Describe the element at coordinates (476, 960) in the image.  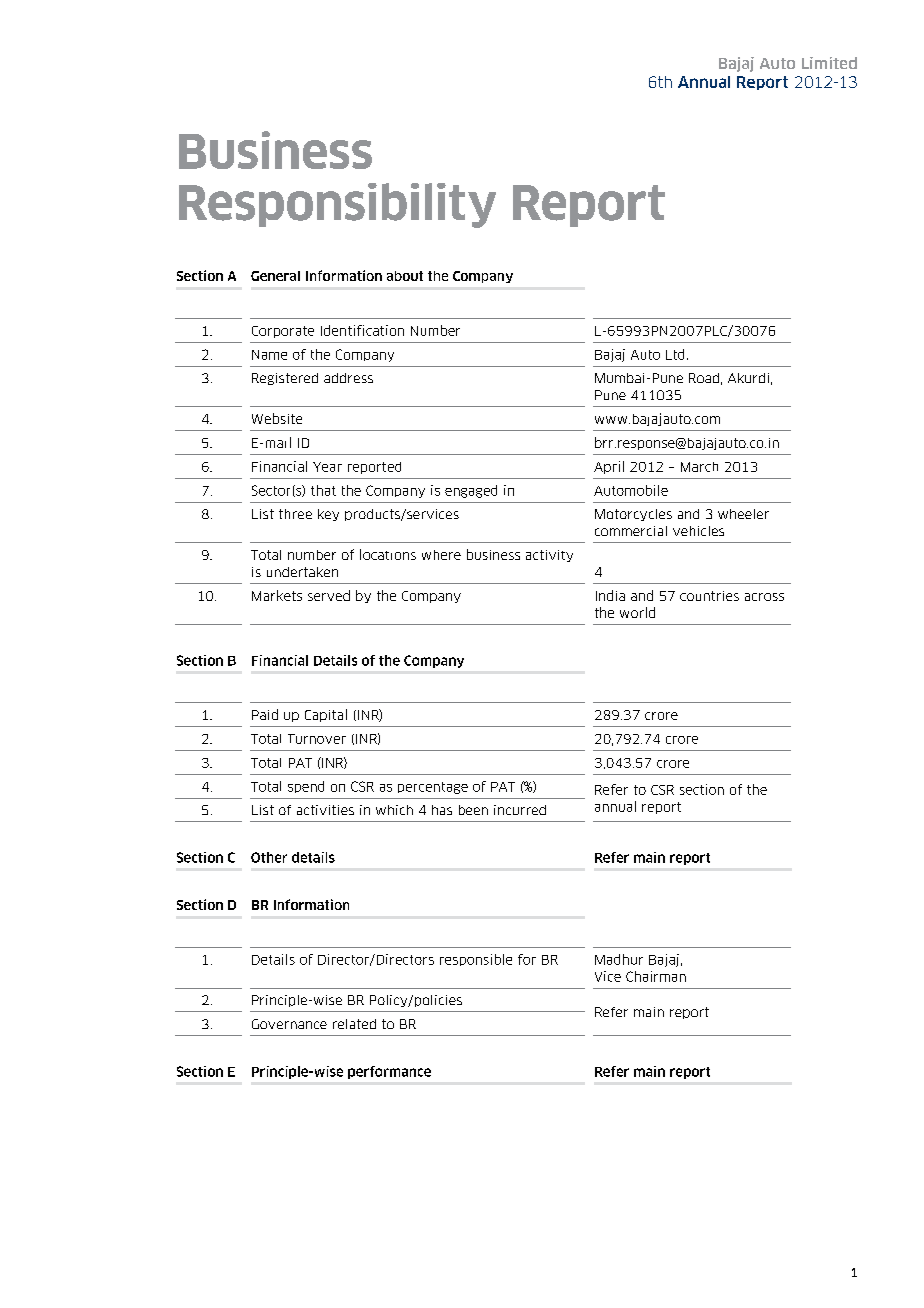
I see `responsible` at that location.
